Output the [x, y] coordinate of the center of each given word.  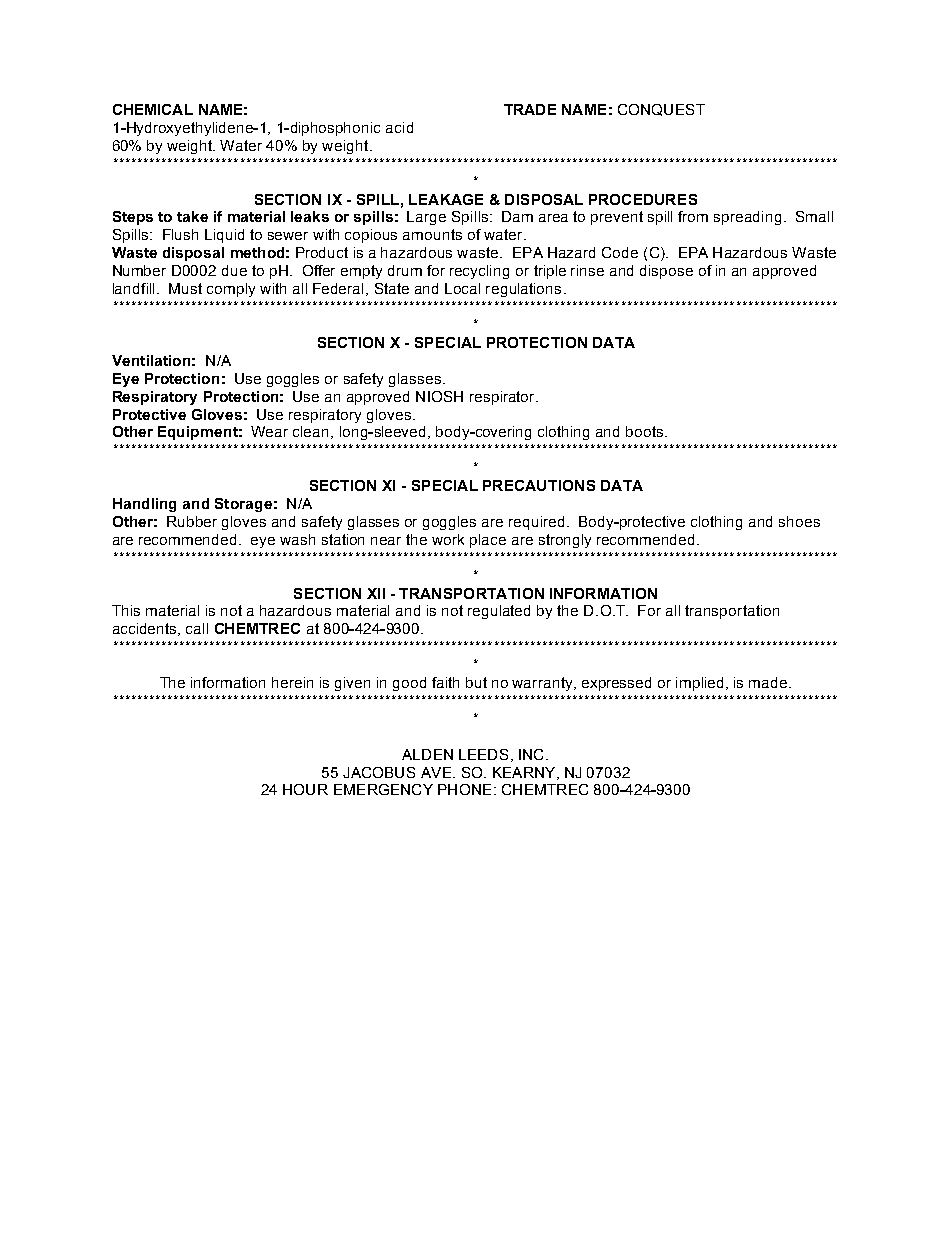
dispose [666, 272]
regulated [499, 612]
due [234, 270]
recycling [479, 272]
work [448, 539]
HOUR [305, 789]
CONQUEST [661, 110]
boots [646, 431]
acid [399, 127]
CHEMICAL [153, 109]
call [197, 628]
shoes [799, 521]
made [769, 682]
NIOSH [439, 396]
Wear [269, 431]
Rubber [192, 521]
